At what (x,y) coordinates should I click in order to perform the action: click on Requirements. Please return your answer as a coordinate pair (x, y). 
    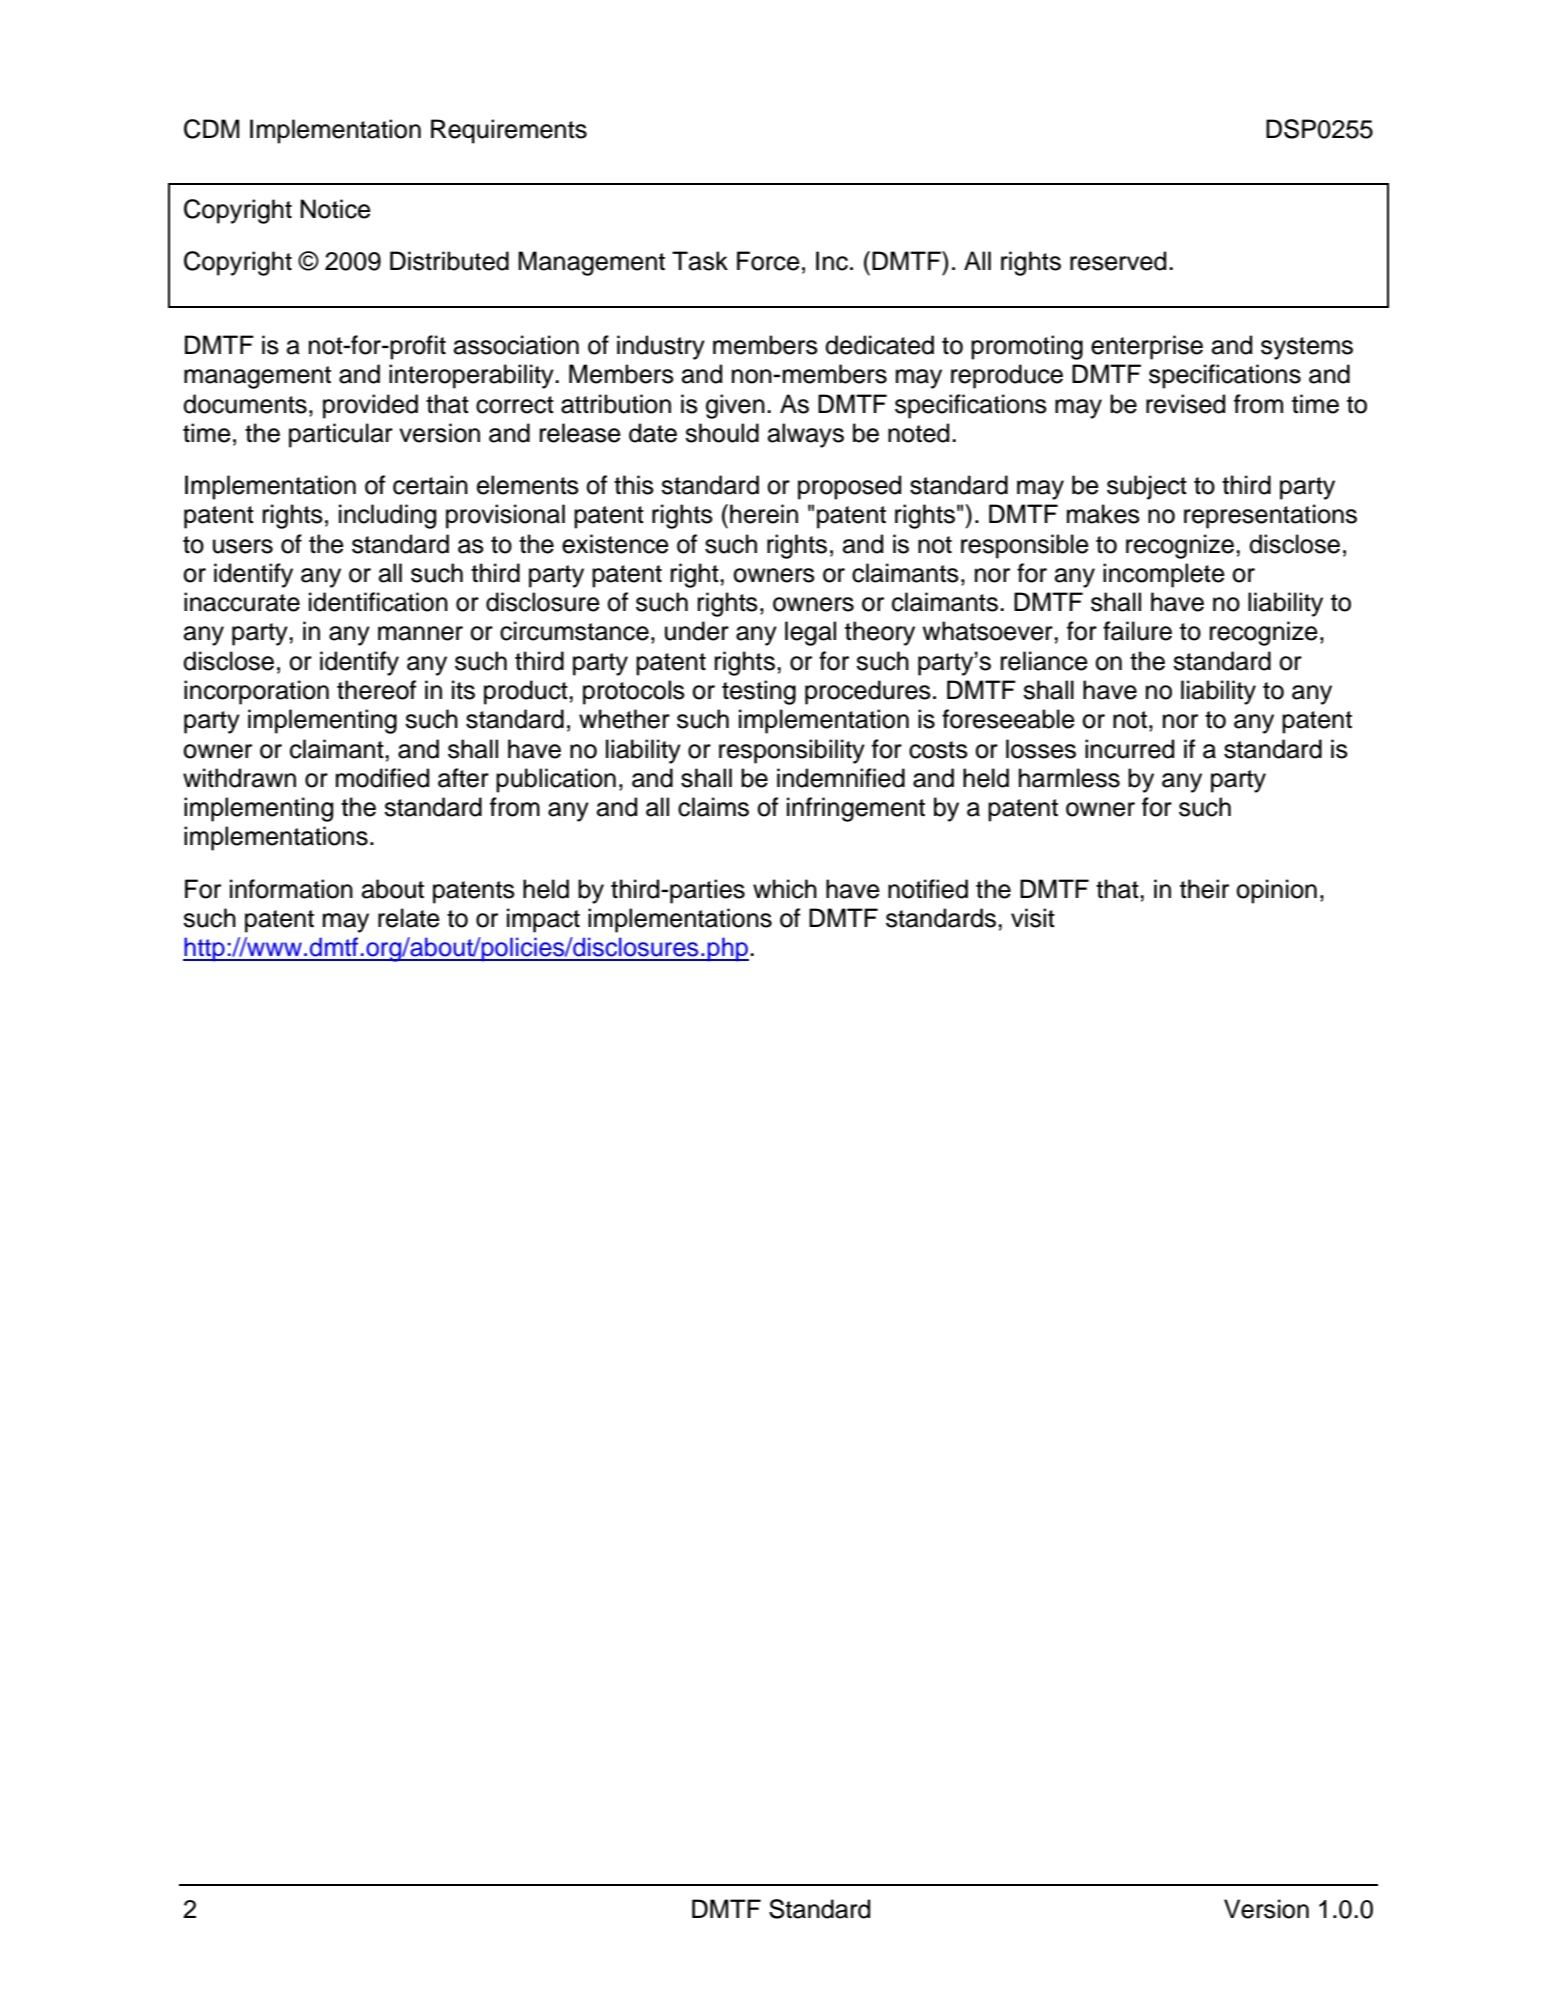
    Looking at the image, I should click on (509, 131).
